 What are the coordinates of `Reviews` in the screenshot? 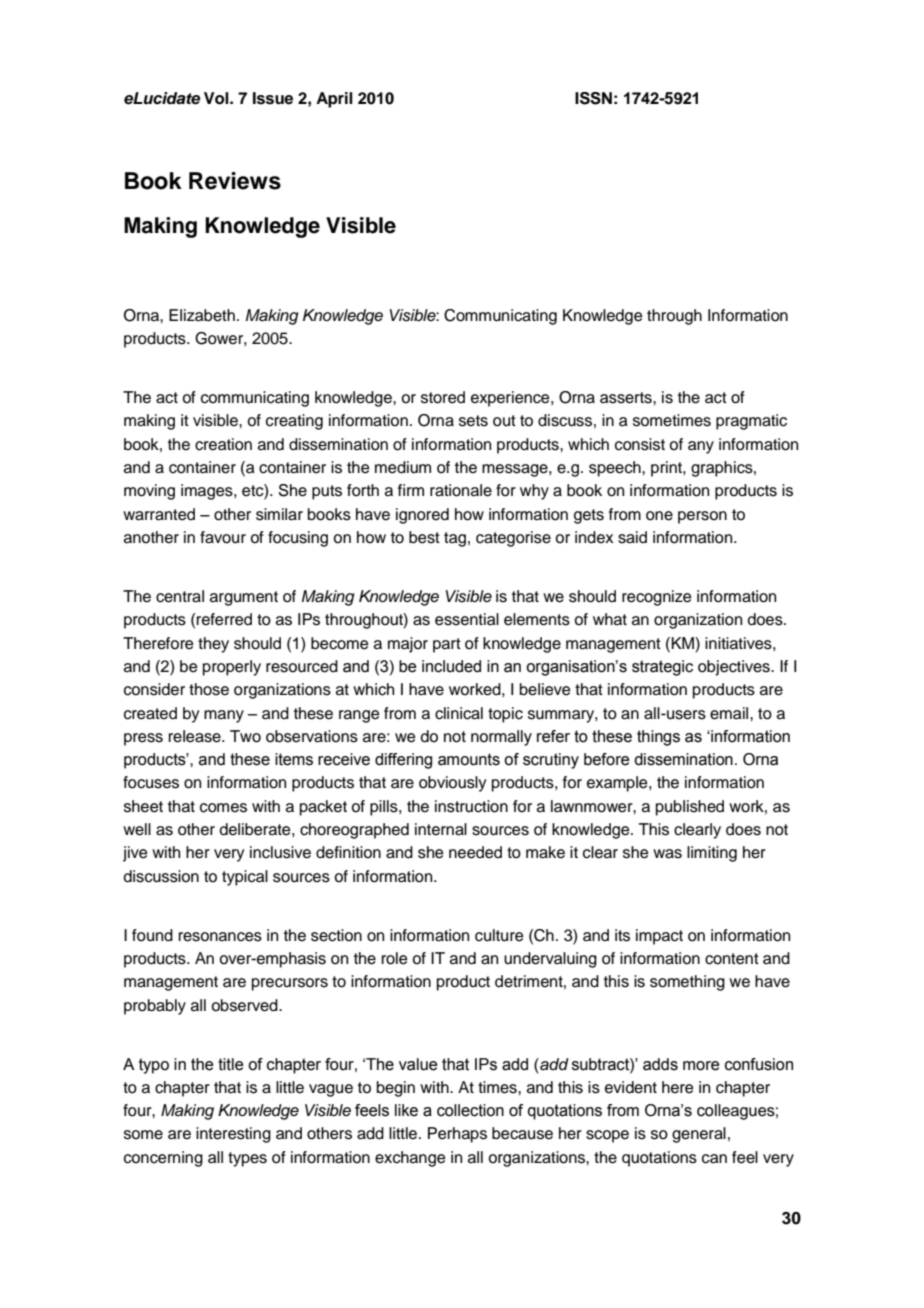 It's located at (235, 181).
